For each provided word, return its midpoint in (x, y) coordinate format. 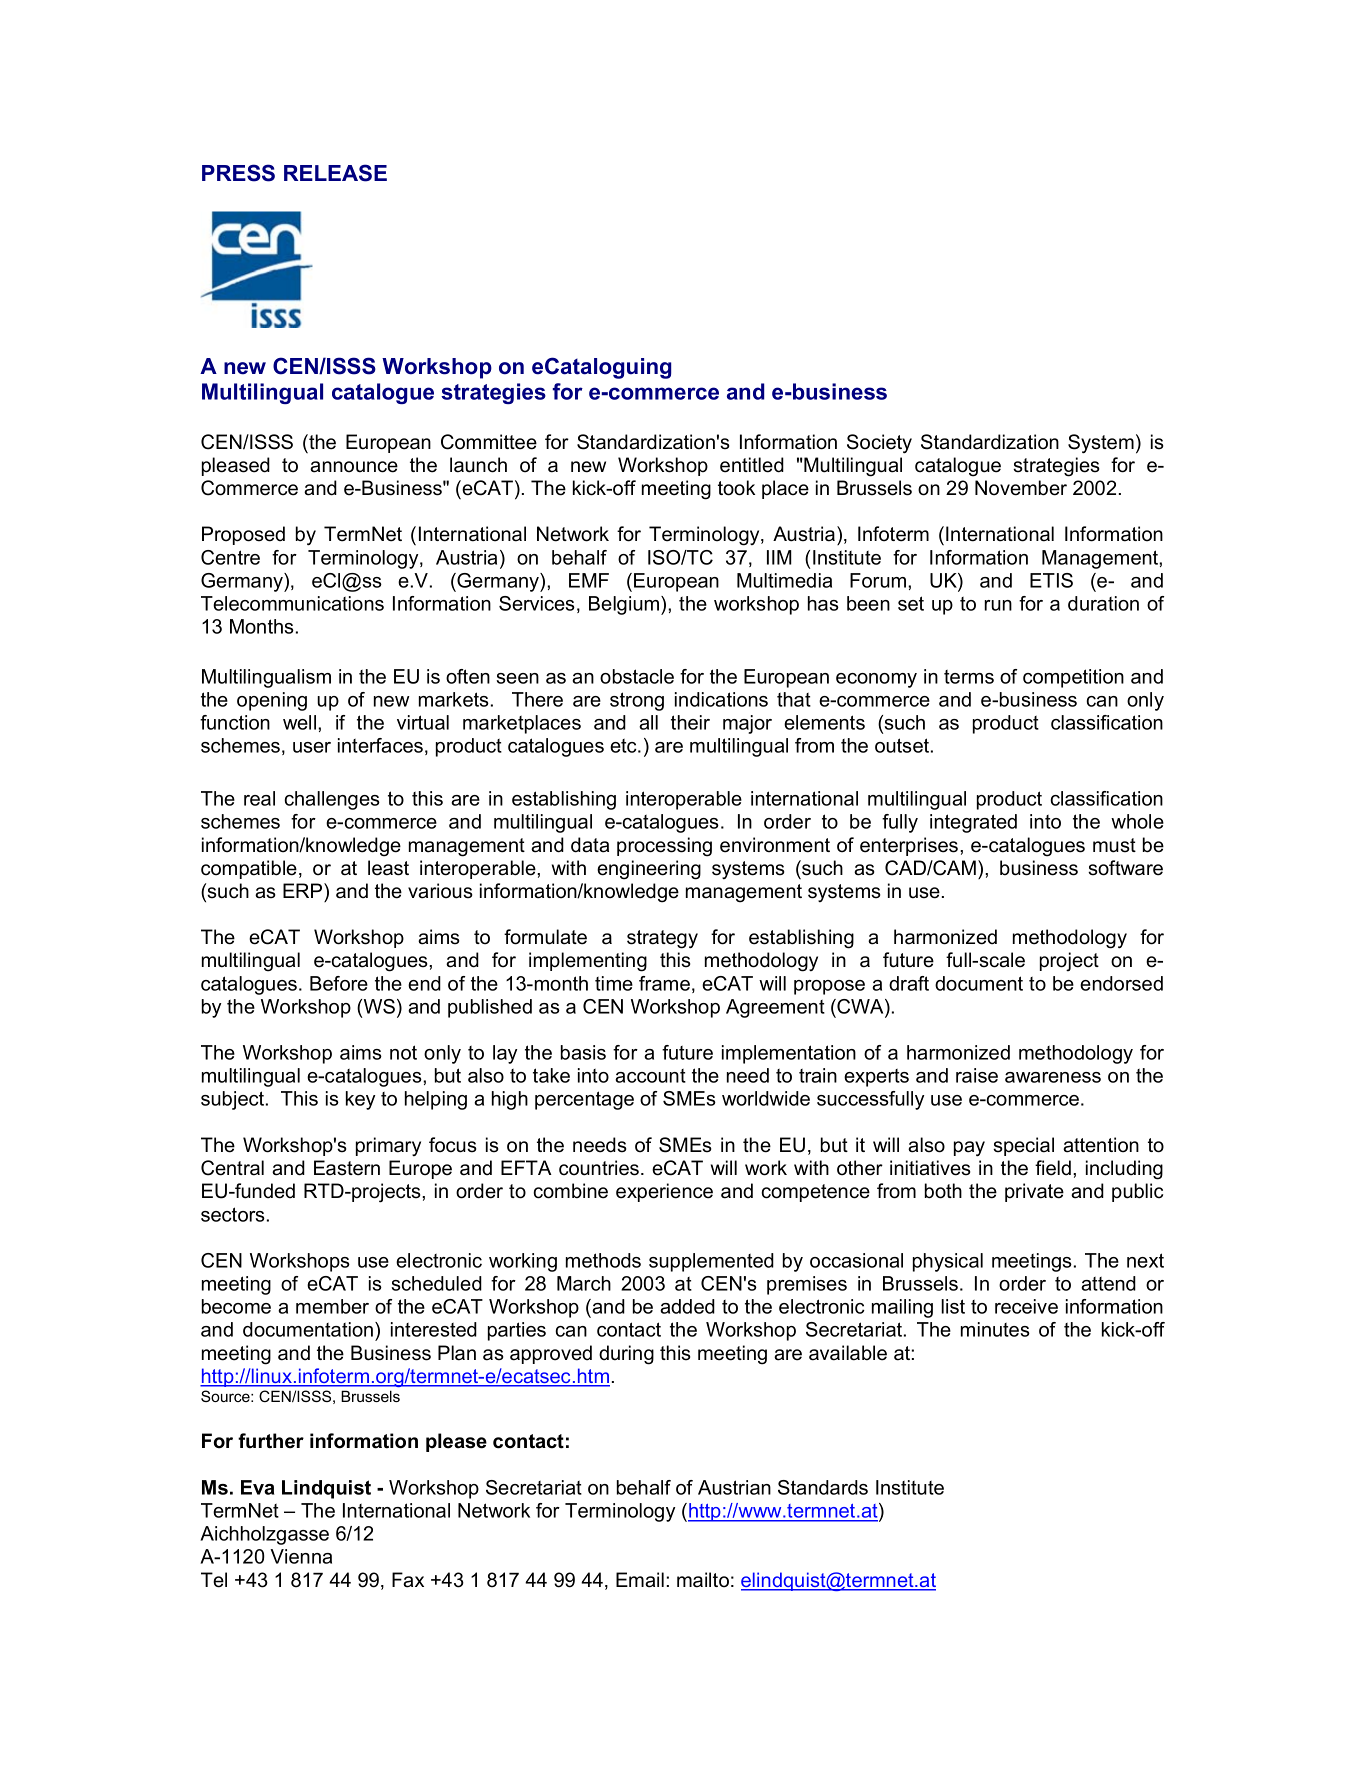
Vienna (301, 1556)
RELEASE (335, 173)
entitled (752, 465)
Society (879, 444)
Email (640, 1580)
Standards (823, 1487)
